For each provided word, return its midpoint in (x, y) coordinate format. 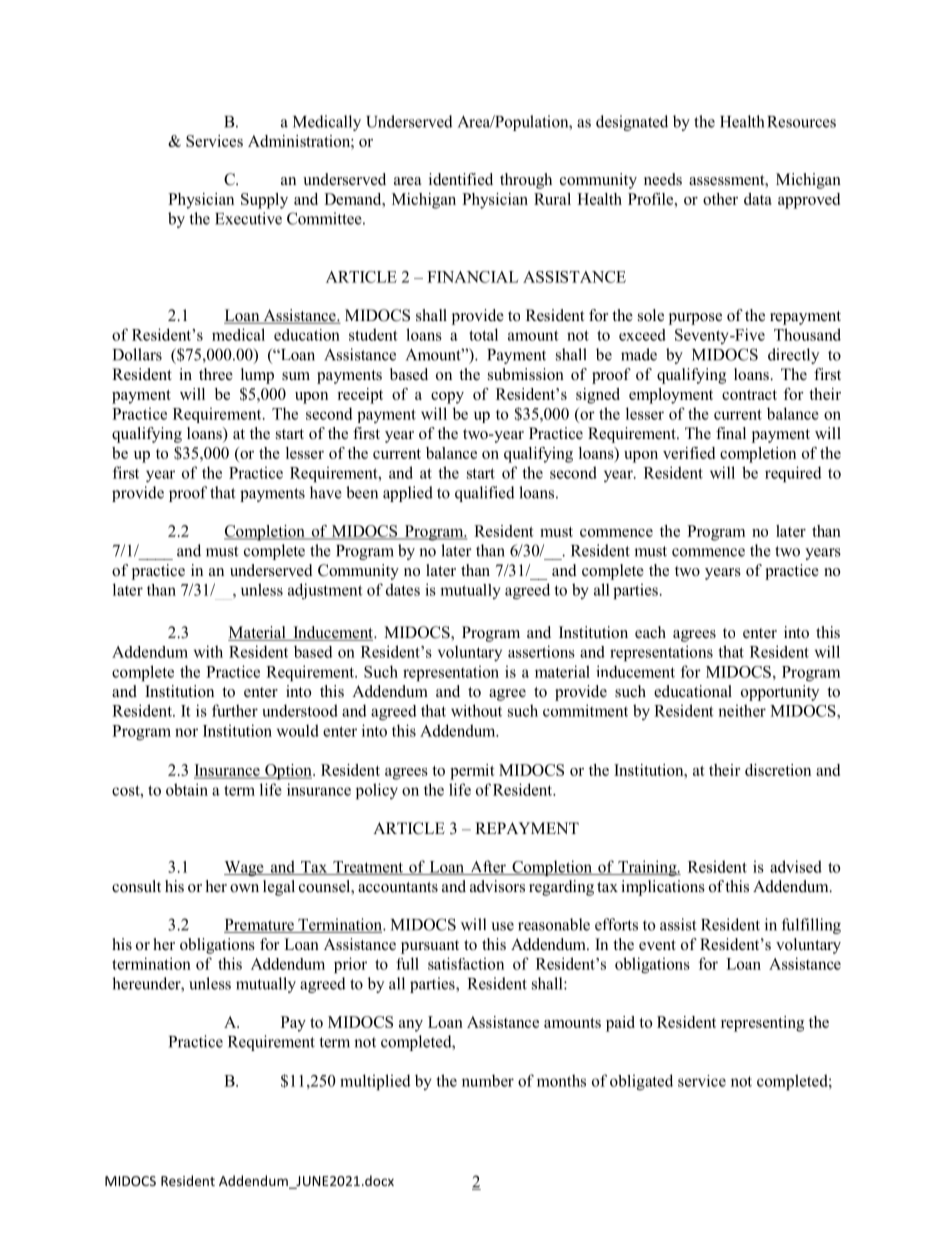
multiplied (375, 1082)
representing (762, 1024)
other (720, 199)
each (650, 632)
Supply (264, 201)
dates (403, 589)
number (488, 1080)
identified (461, 179)
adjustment (325, 591)
